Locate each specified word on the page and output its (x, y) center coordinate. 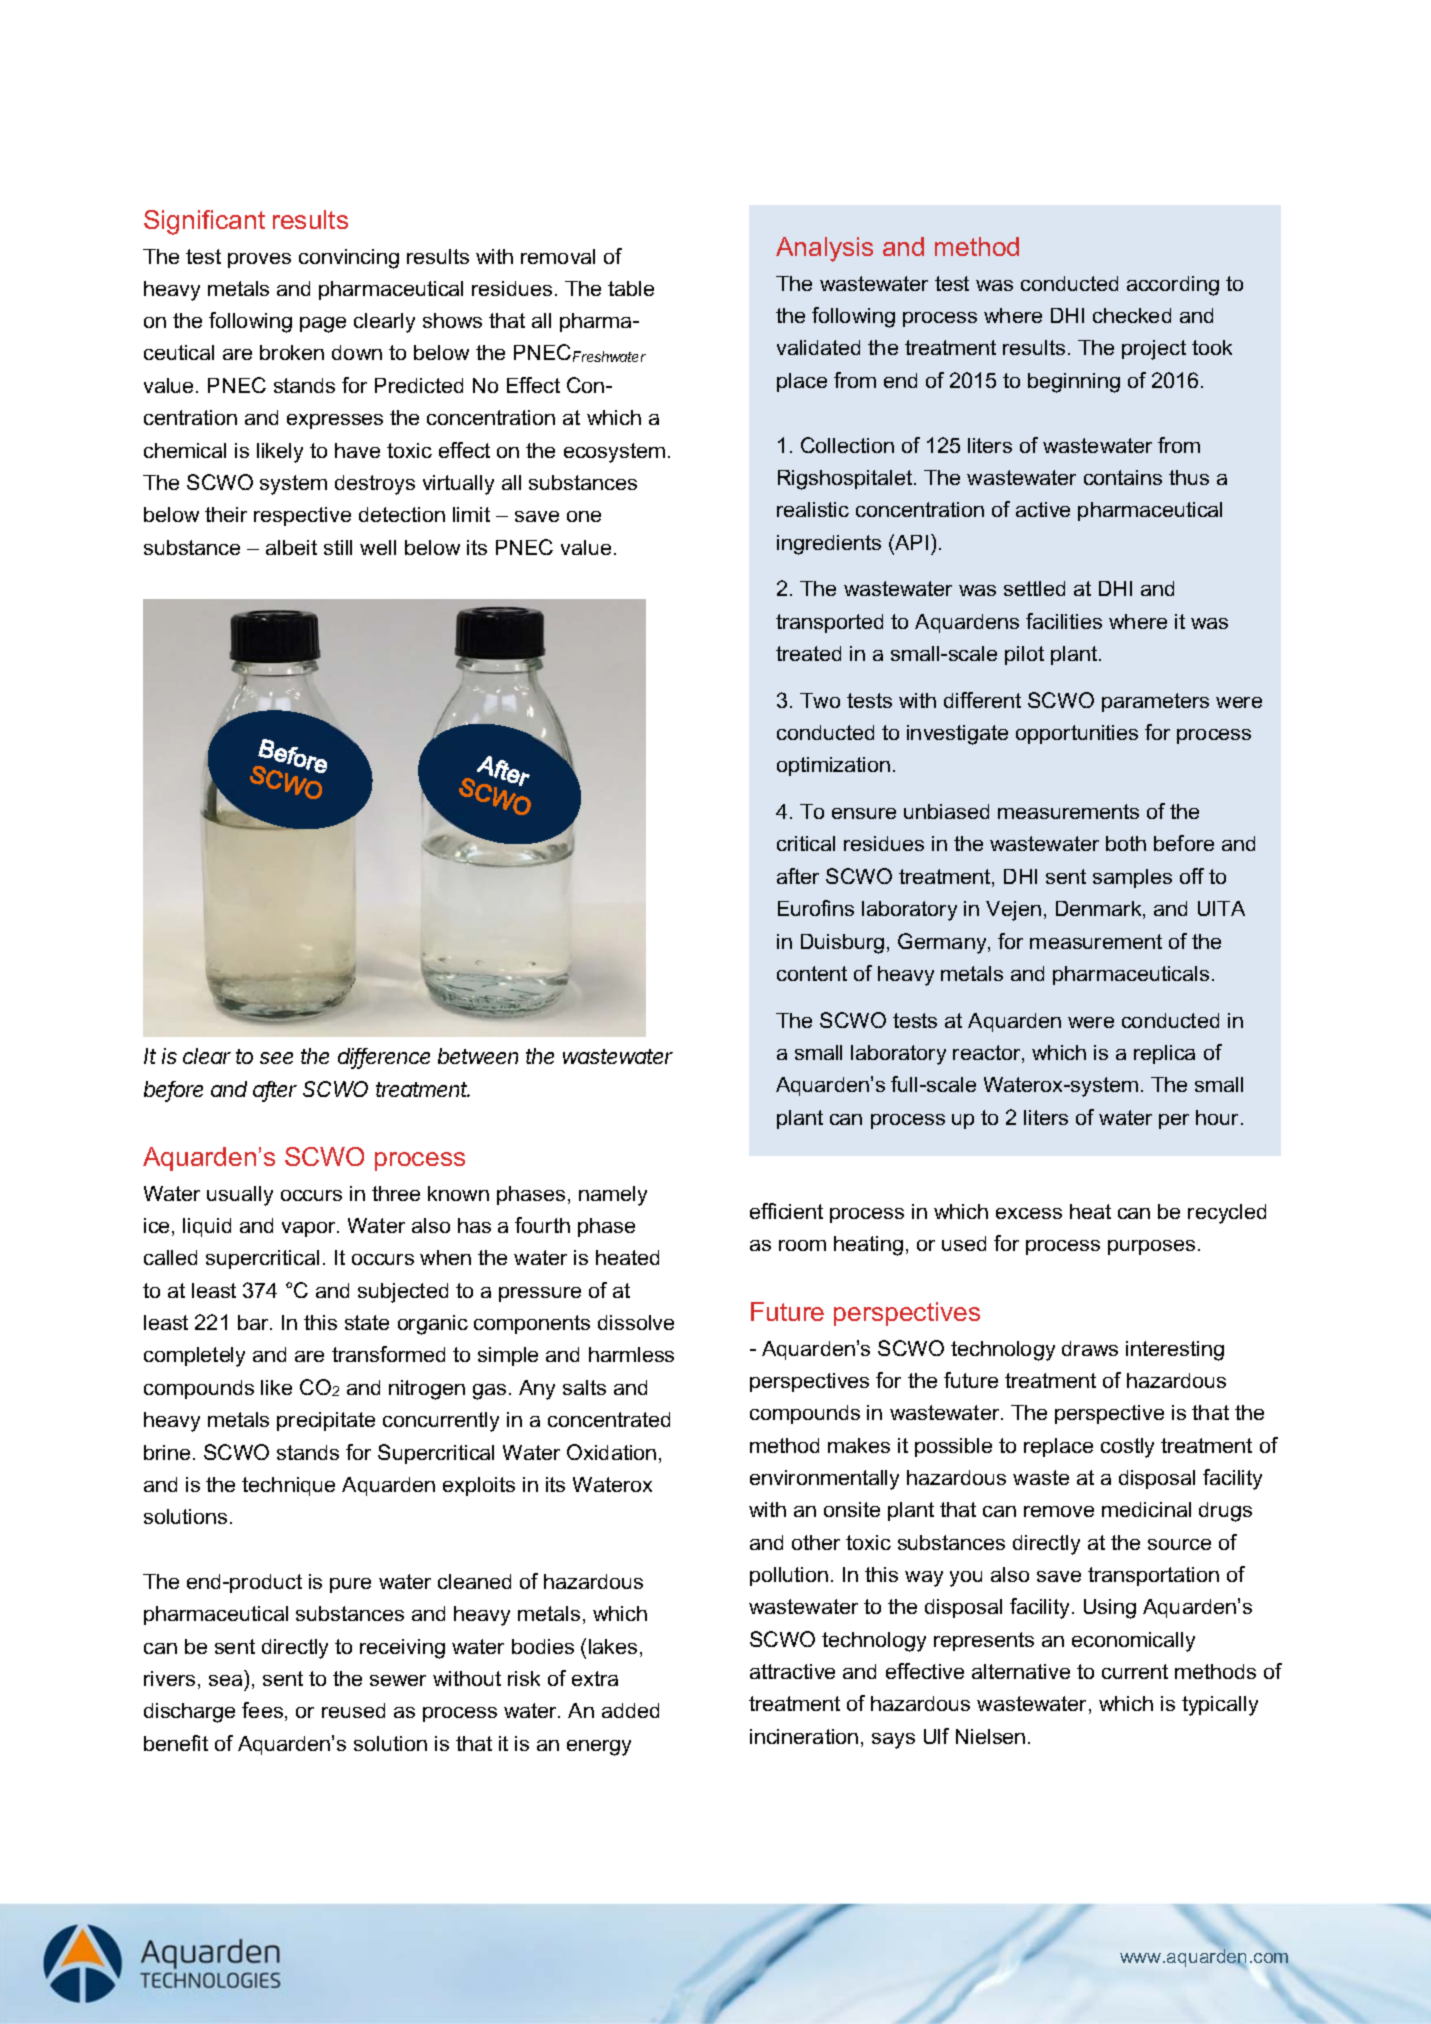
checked (1132, 315)
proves (259, 260)
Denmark (1100, 910)
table (631, 288)
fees (264, 1711)
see (276, 1058)
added (630, 1710)
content (812, 973)
